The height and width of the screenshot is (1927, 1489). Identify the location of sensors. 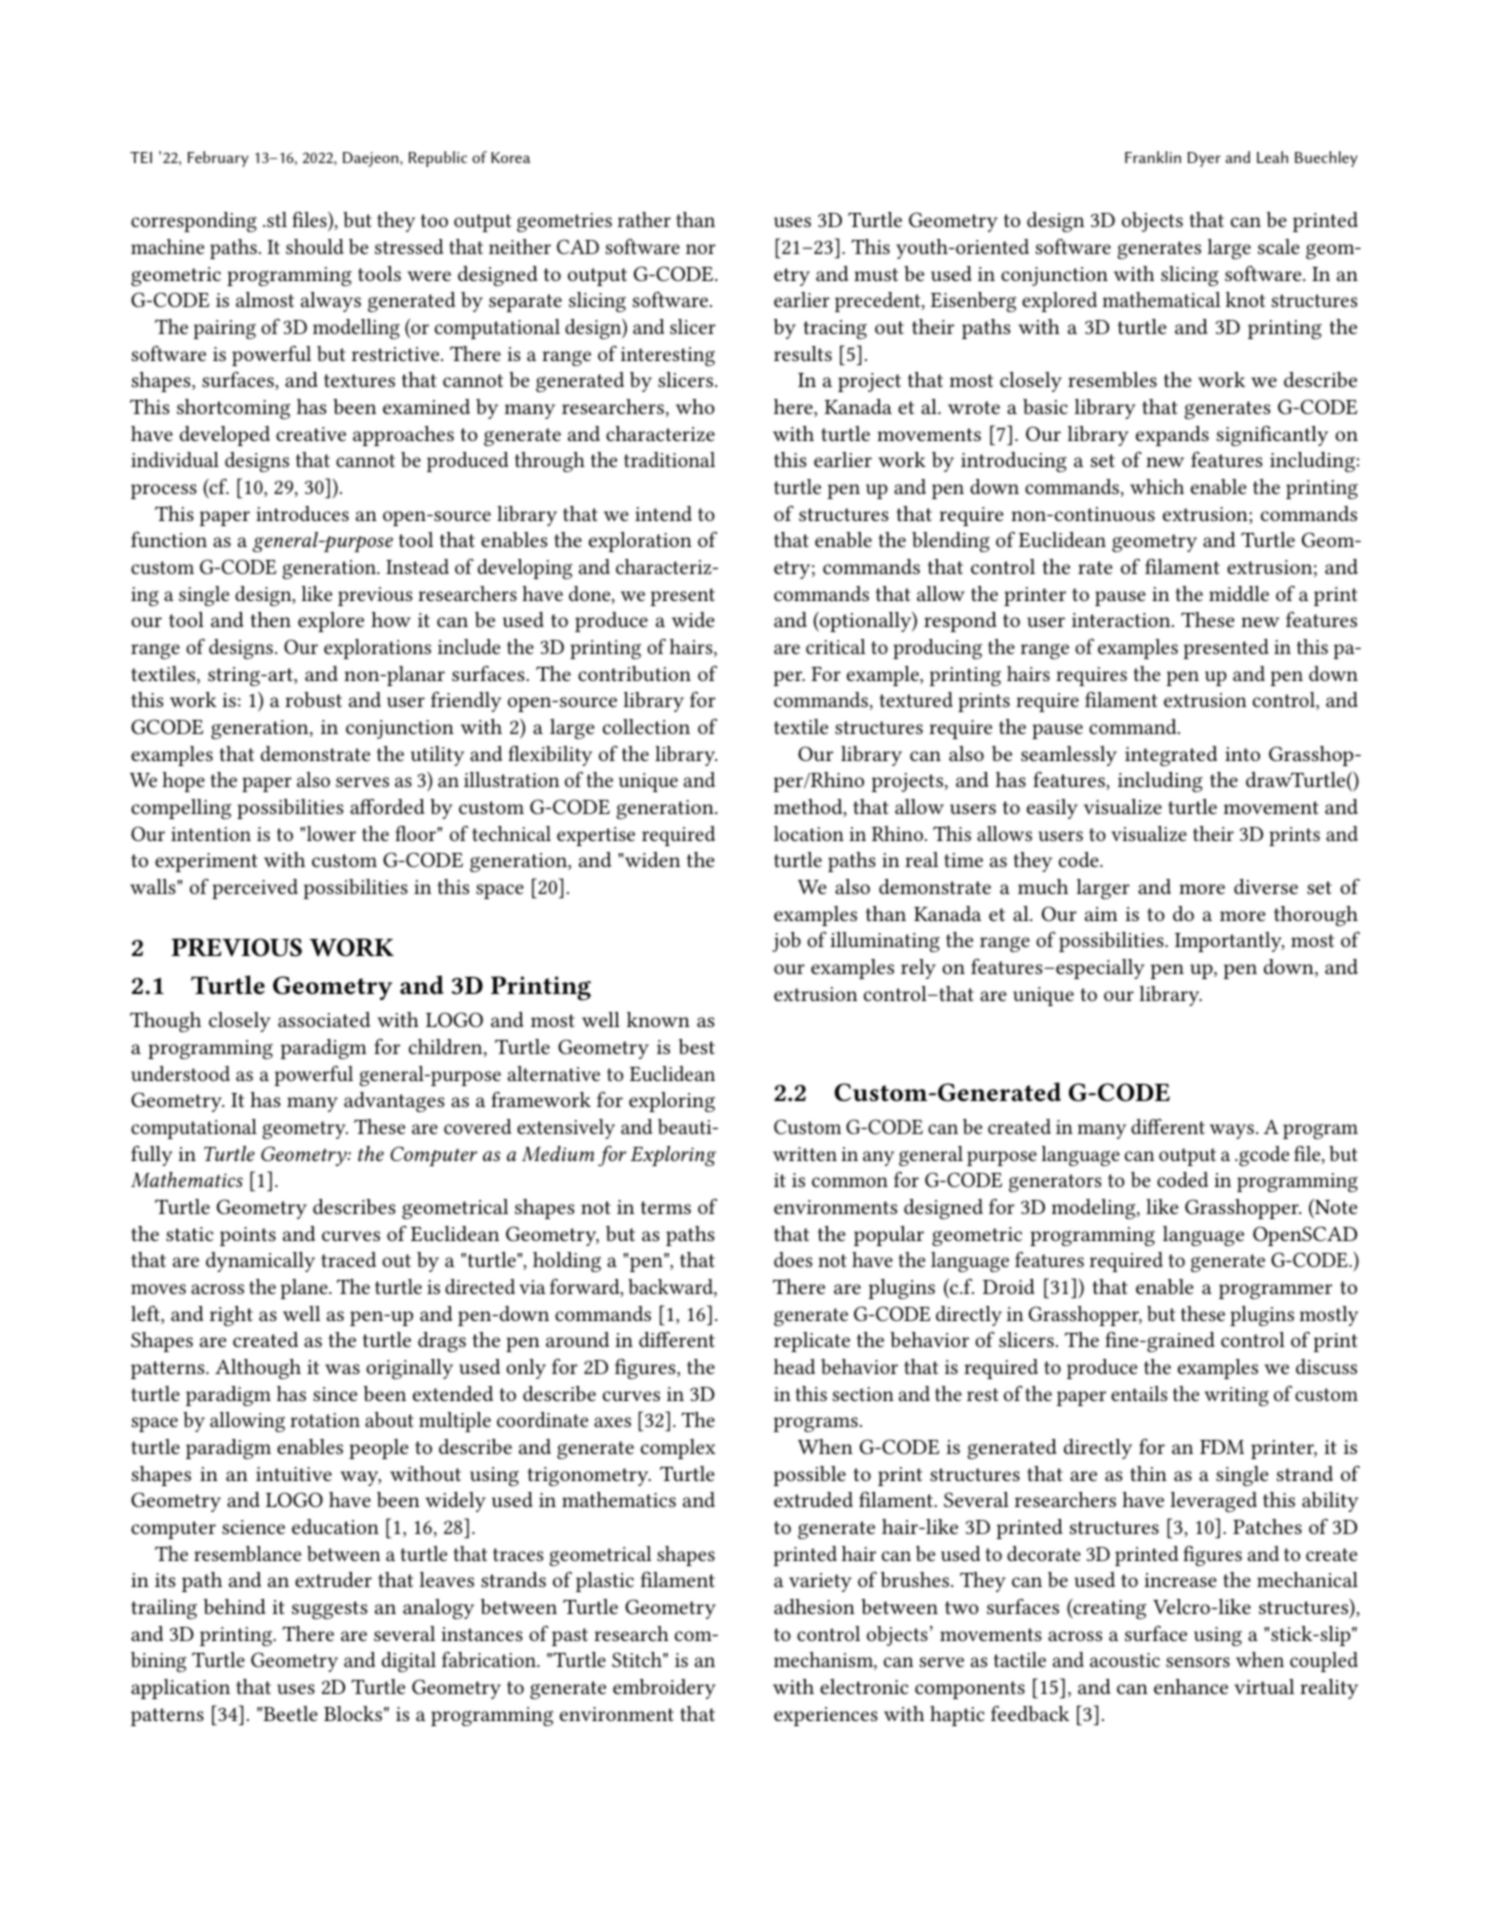
(1198, 1662).
